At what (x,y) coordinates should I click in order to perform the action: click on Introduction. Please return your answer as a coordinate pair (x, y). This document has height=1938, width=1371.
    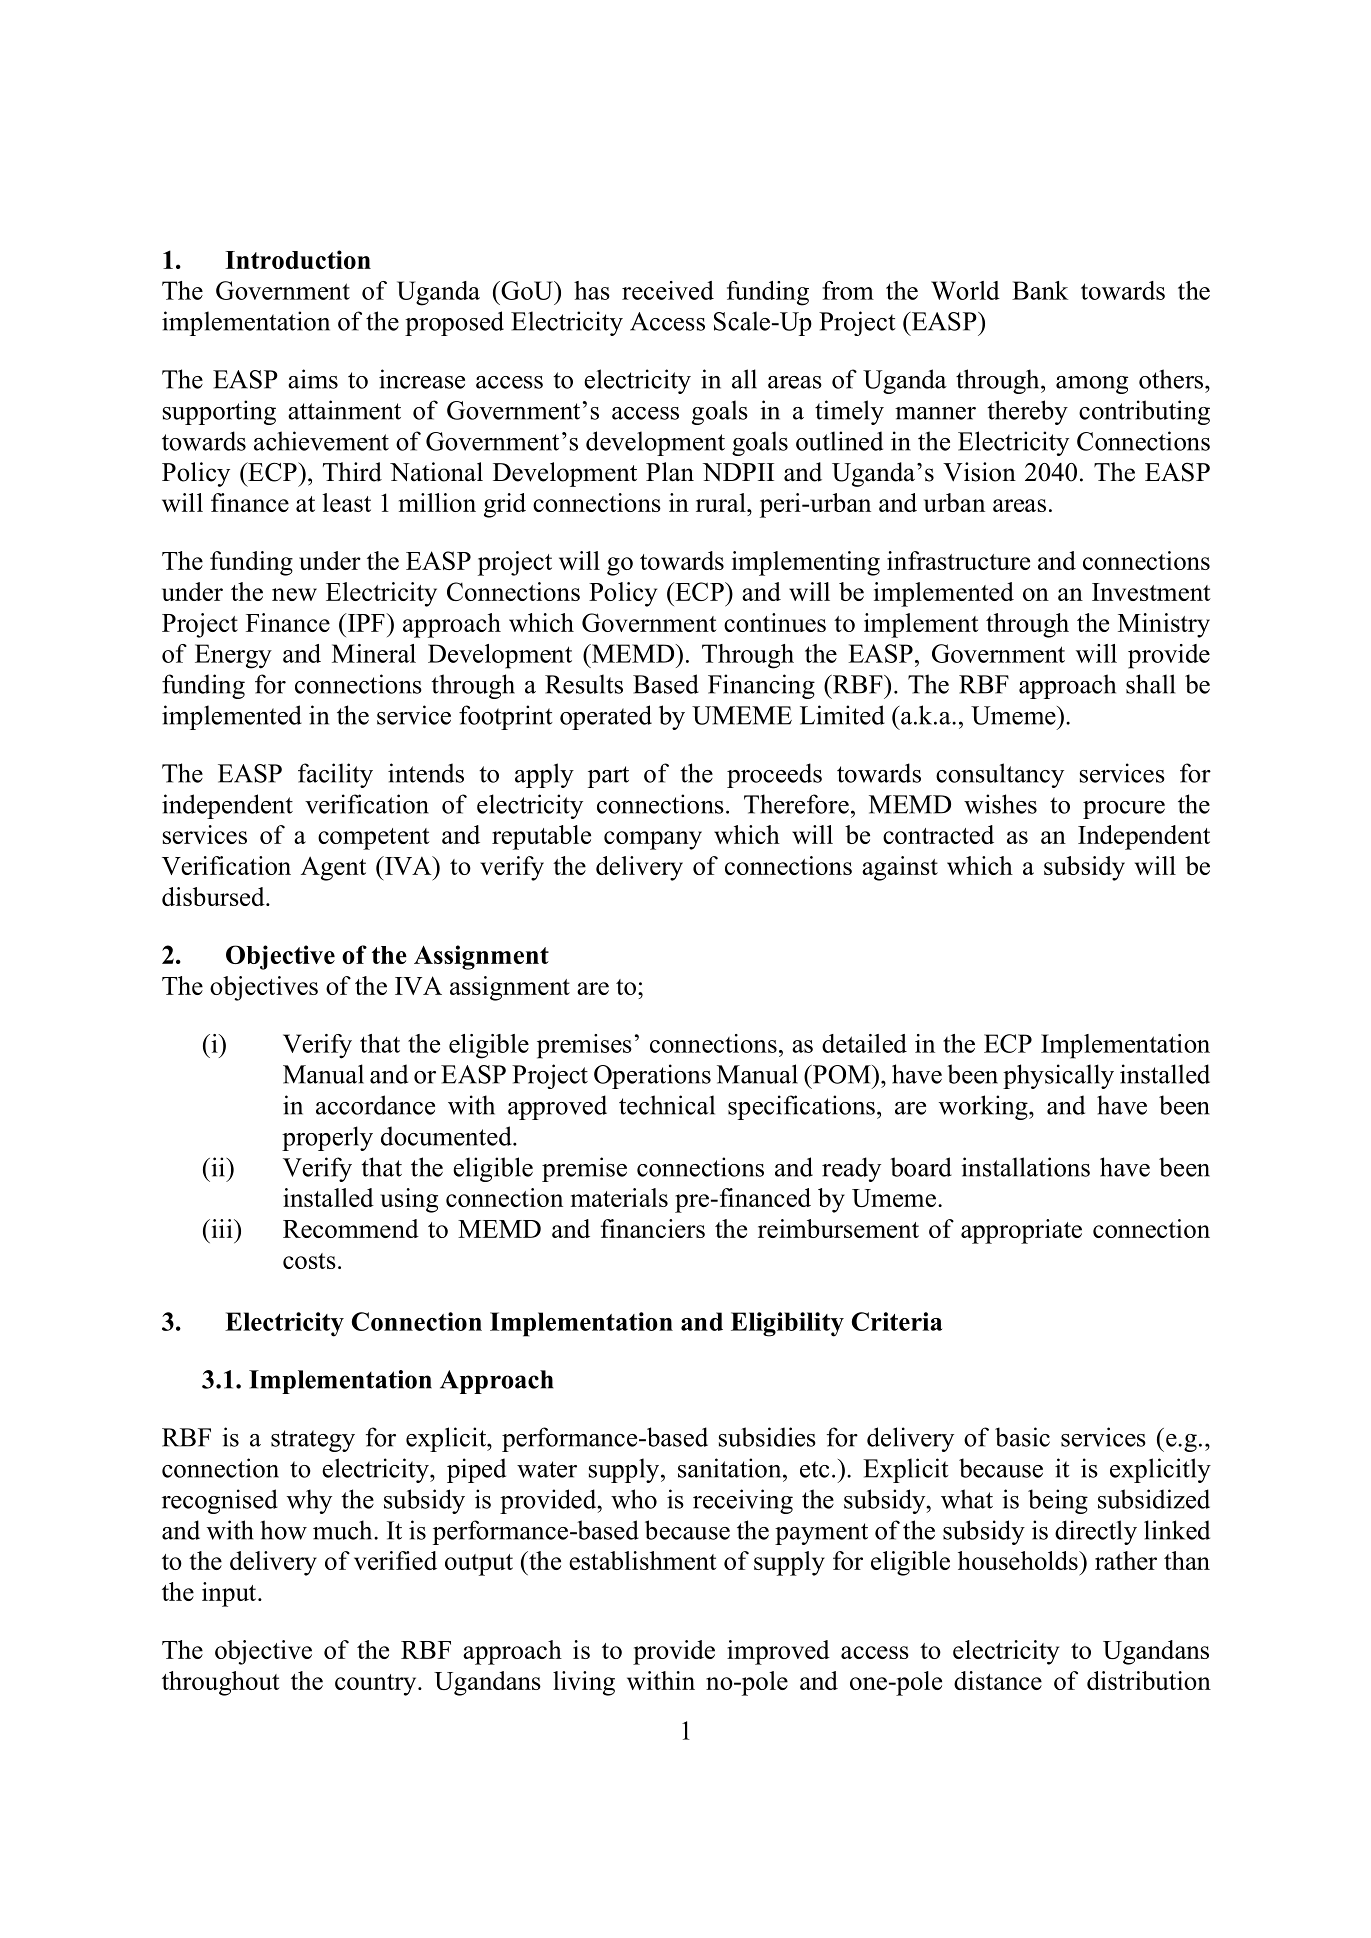
    Looking at the image, I should click on (298, 259).
